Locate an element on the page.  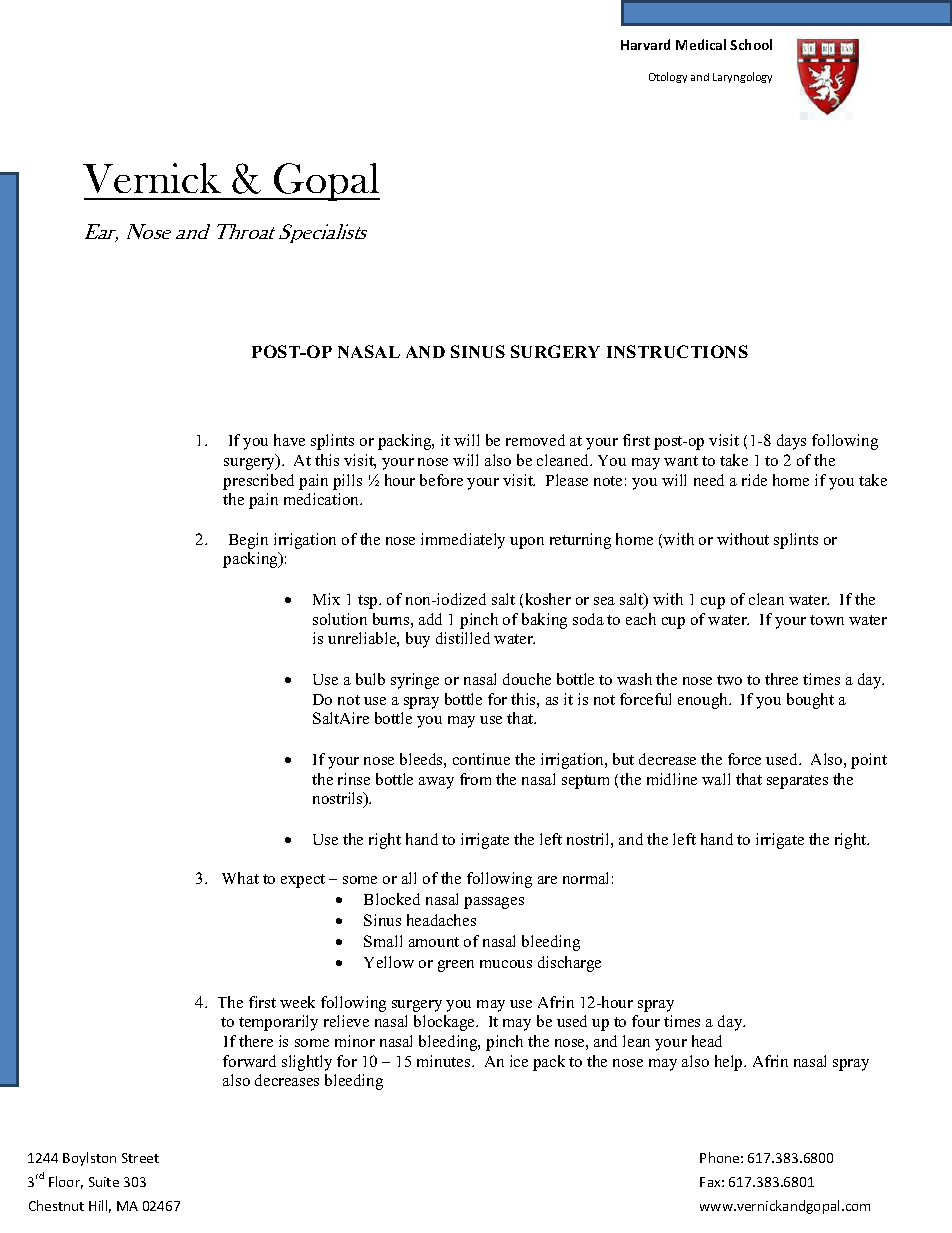
help is located at coordinates (730, 1063).
